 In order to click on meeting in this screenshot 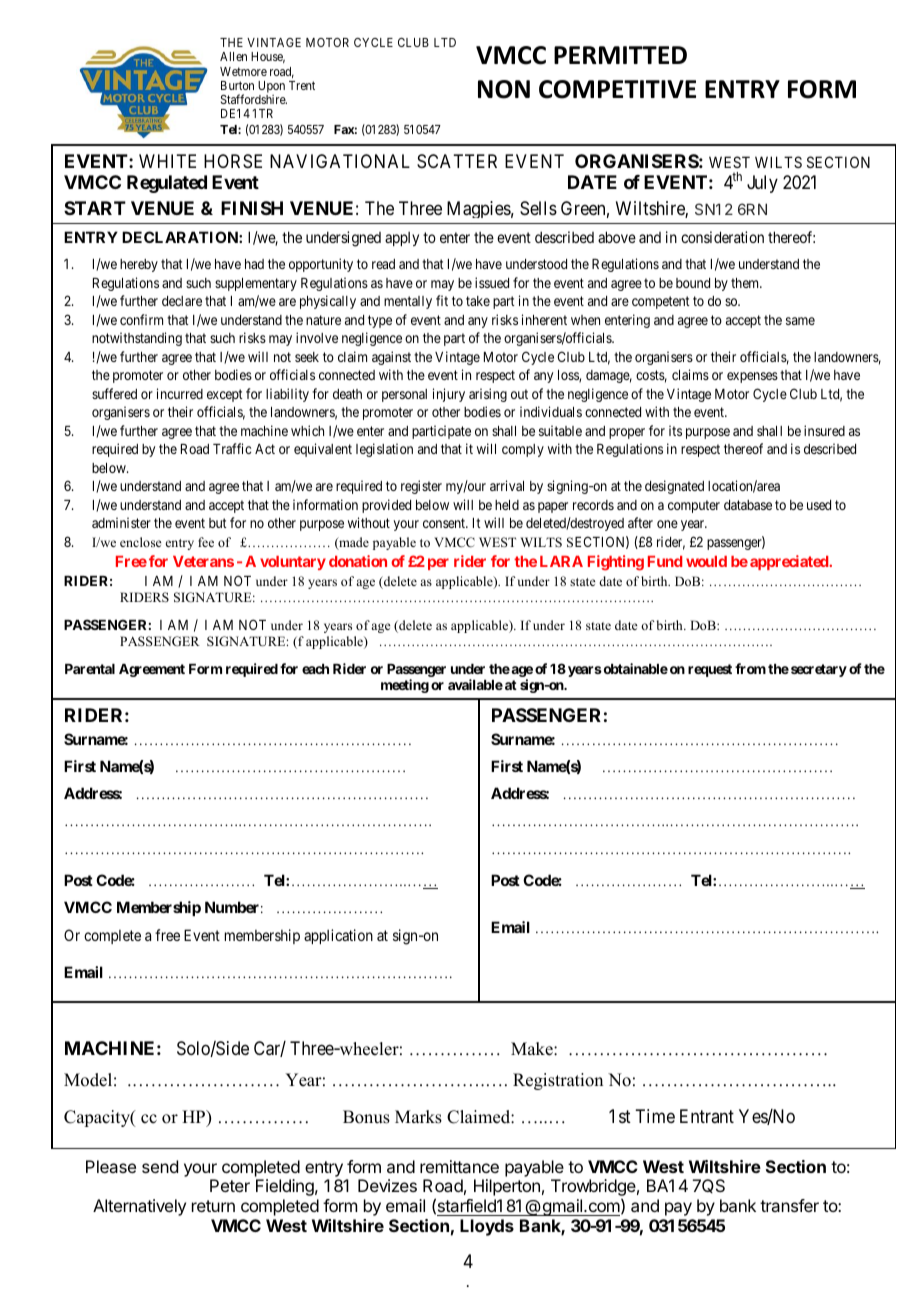, I will do `click(405, 686)`.
